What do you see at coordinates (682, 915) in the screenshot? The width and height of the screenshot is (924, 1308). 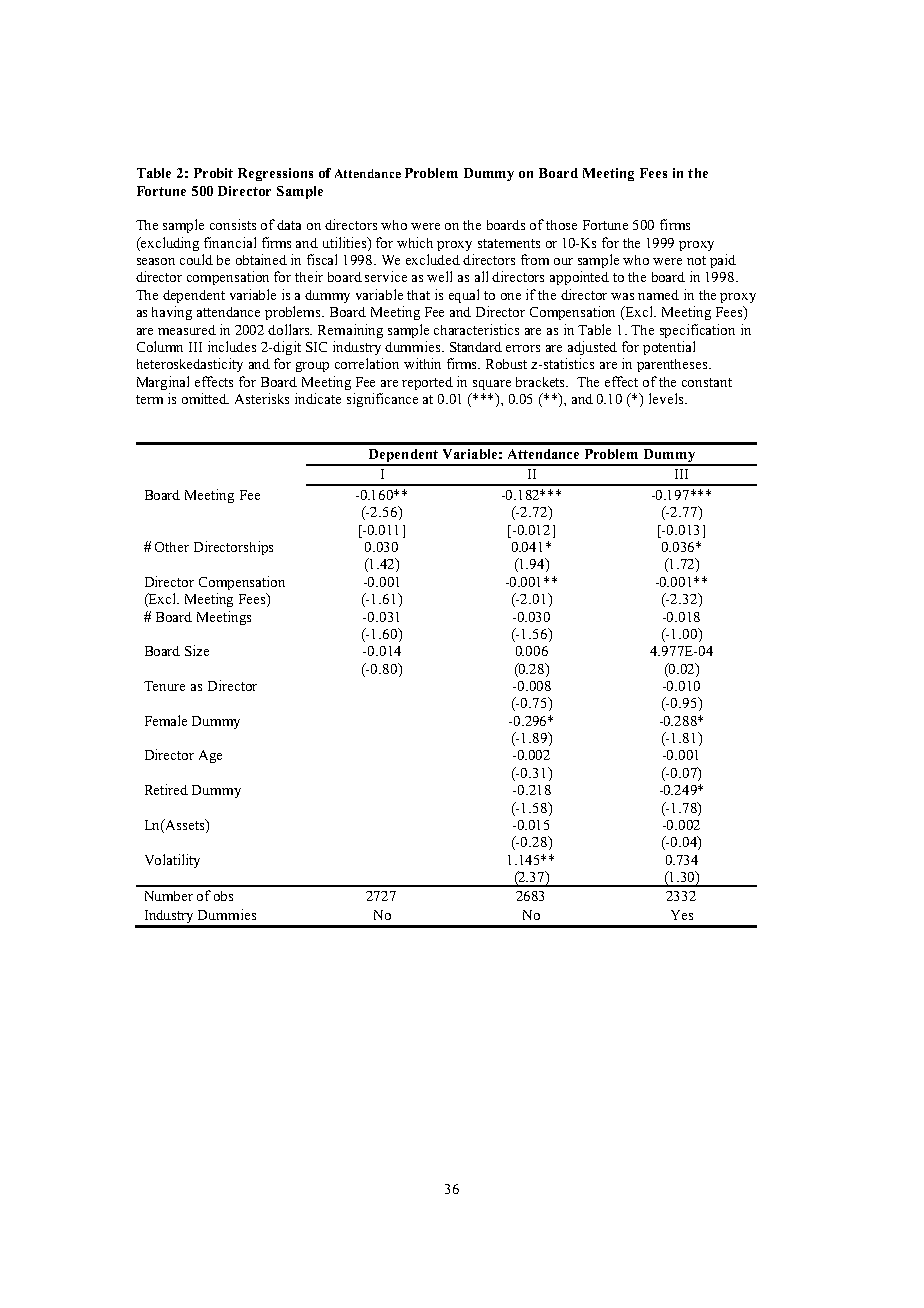 I see `Yes` at bounding box center [682, 915].
